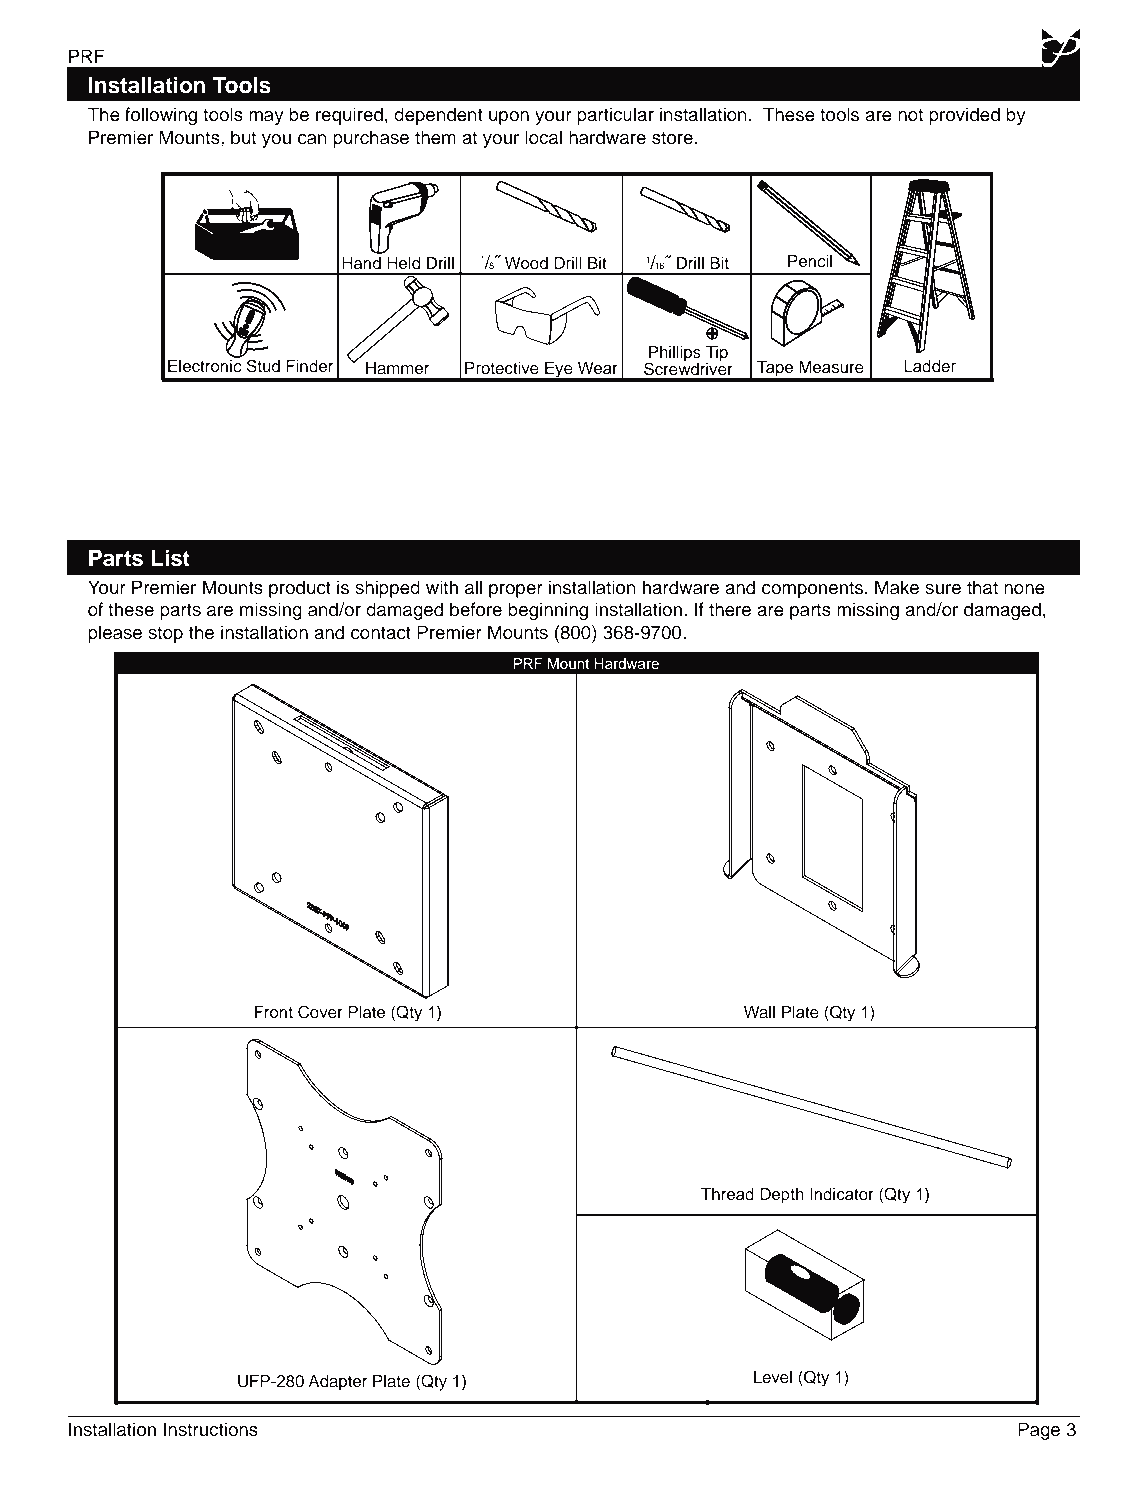  Describe the element at coordinates (243, 137) in the screenshot. I see `but` at that location.
